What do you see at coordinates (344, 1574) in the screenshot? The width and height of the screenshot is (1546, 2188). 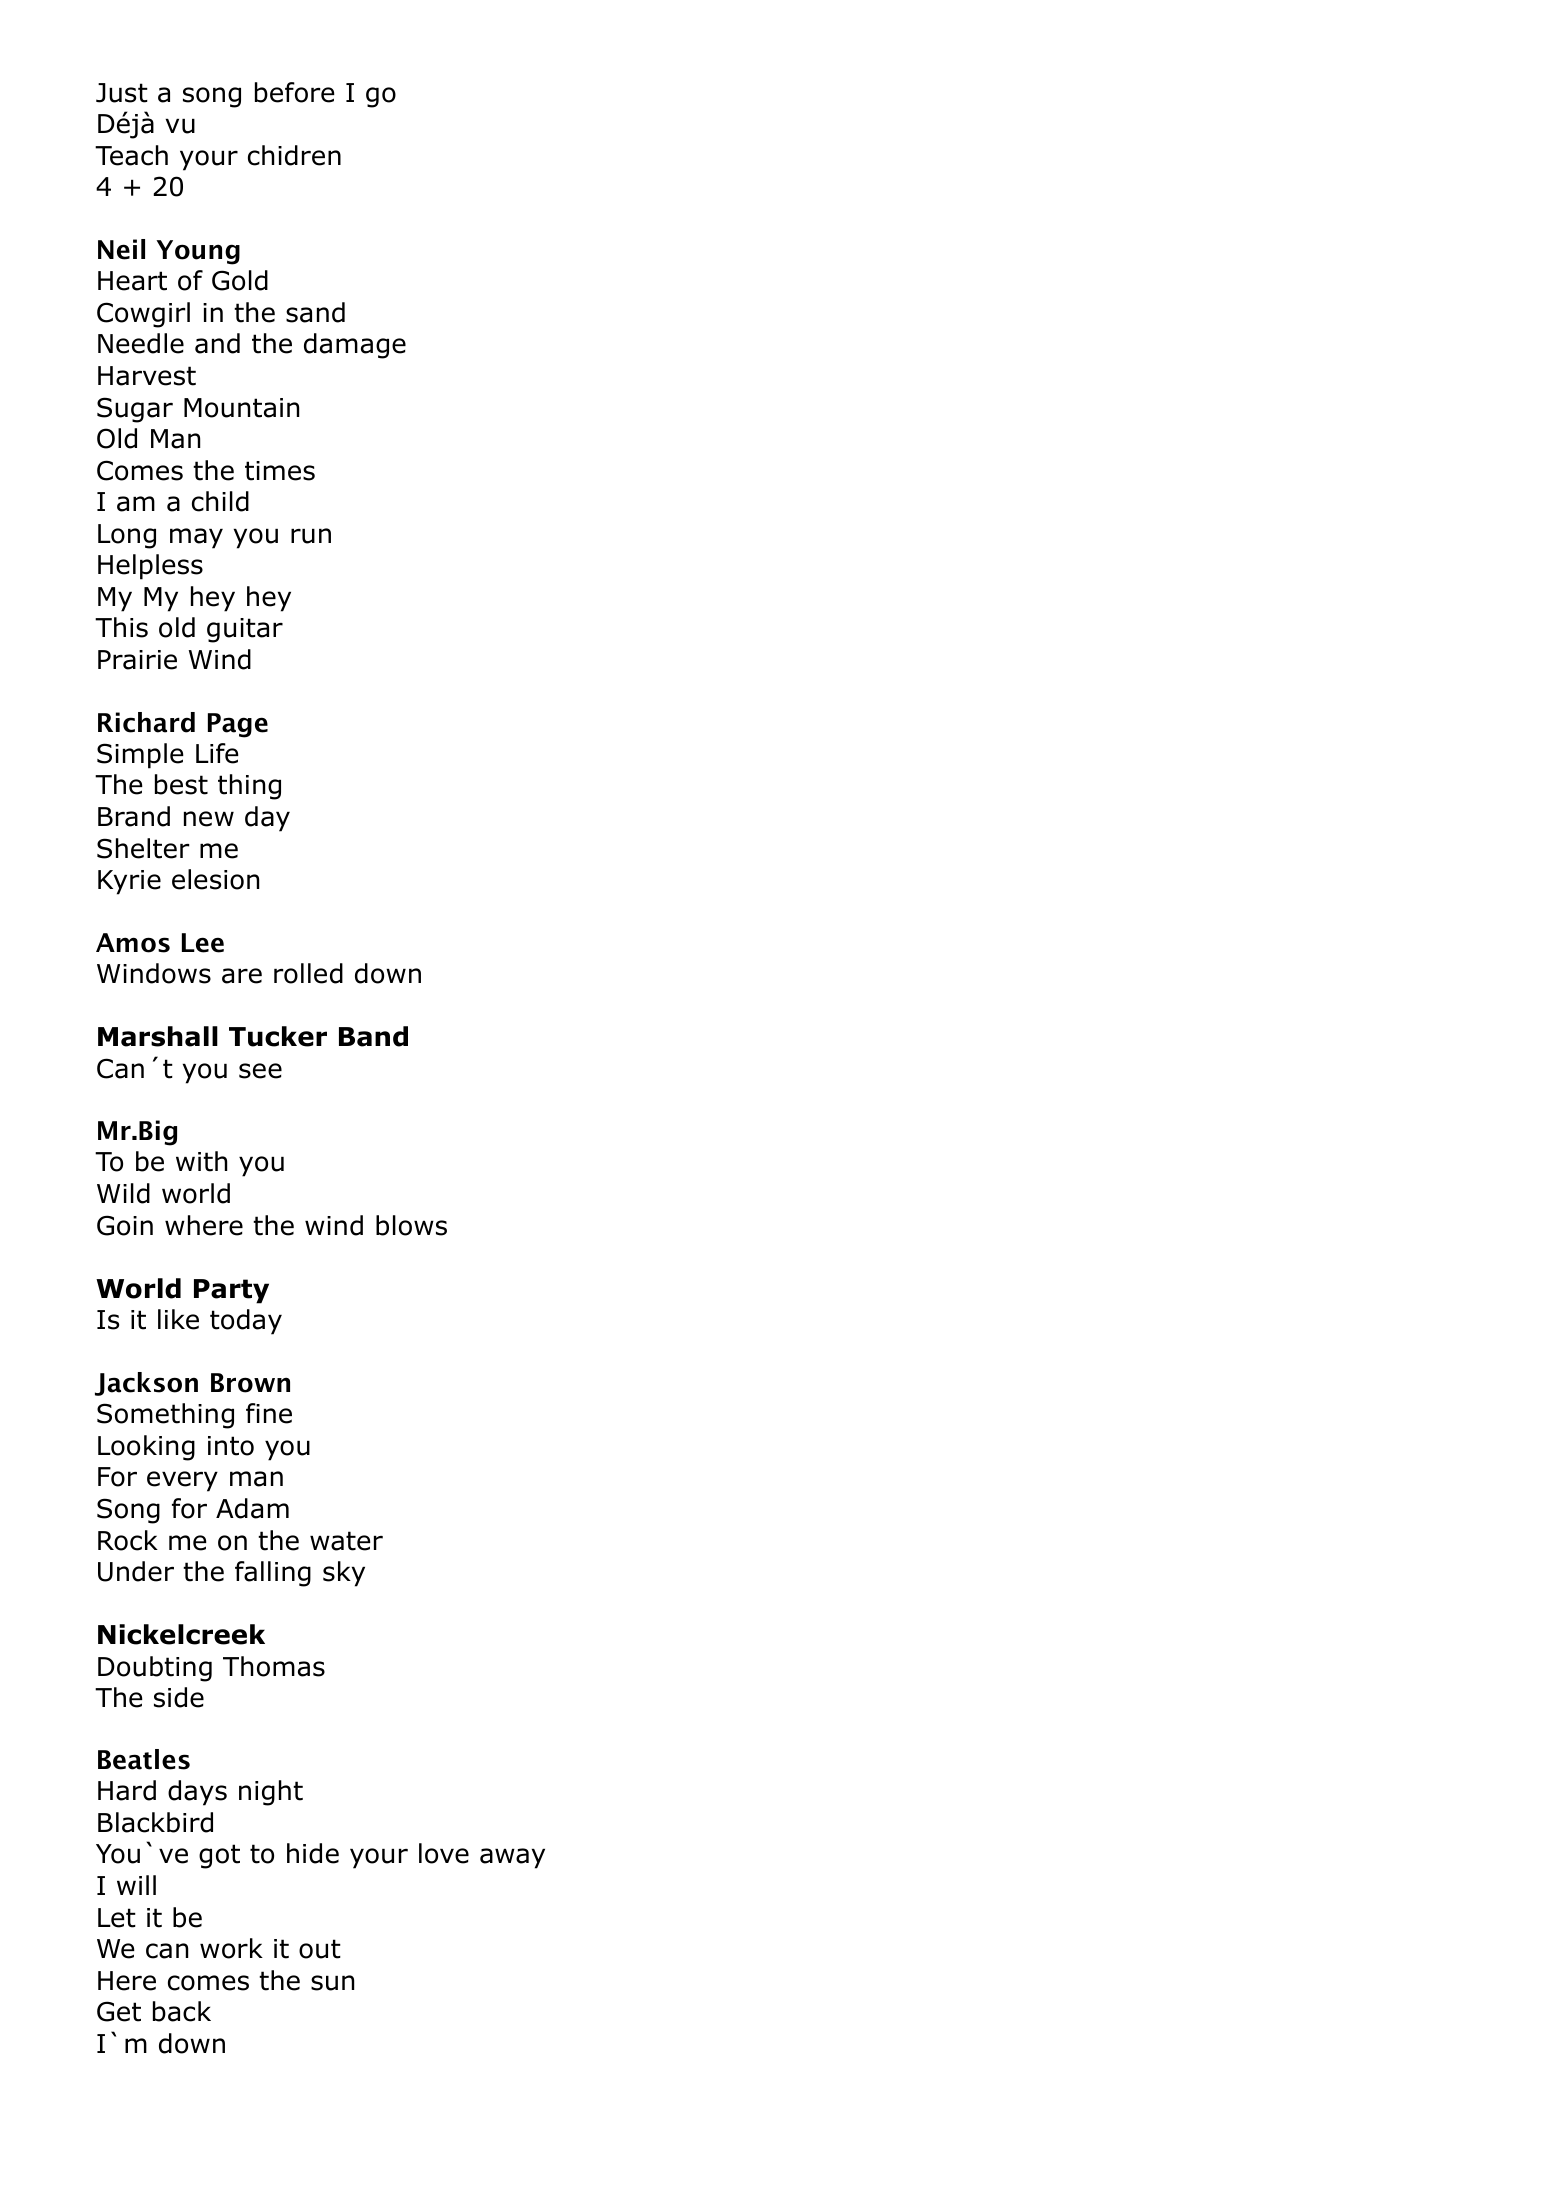 I see `sky` at bounding box center [344, 1574].
